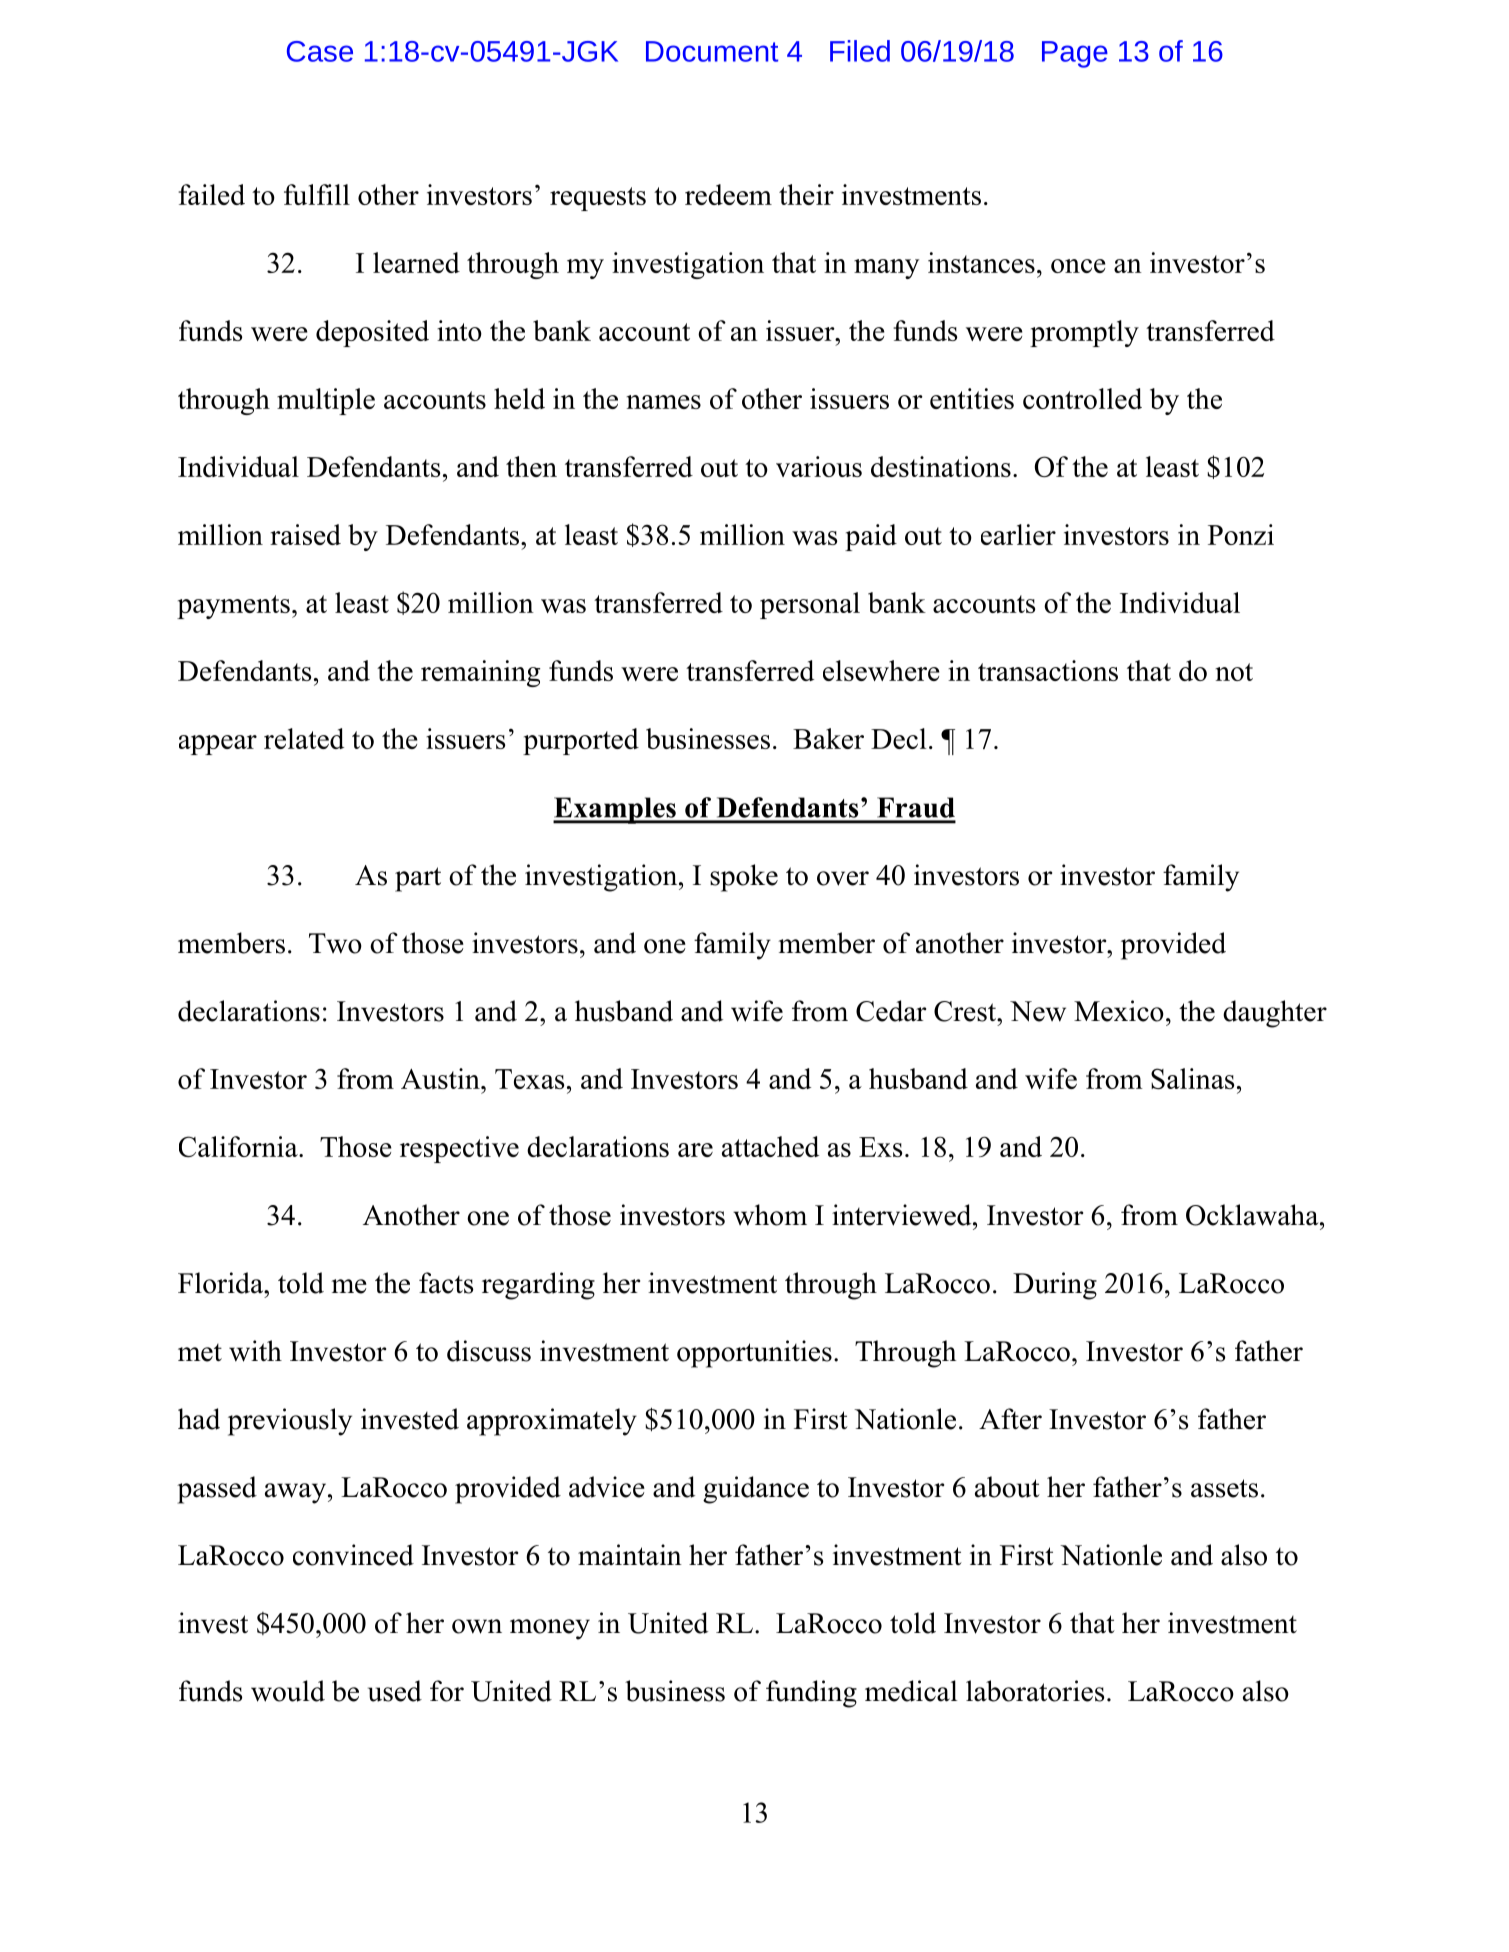 The height and width of the page is (1952, 1509). Describe the element at coordinates (288, 1691) in the page. I see `would` at that location.
